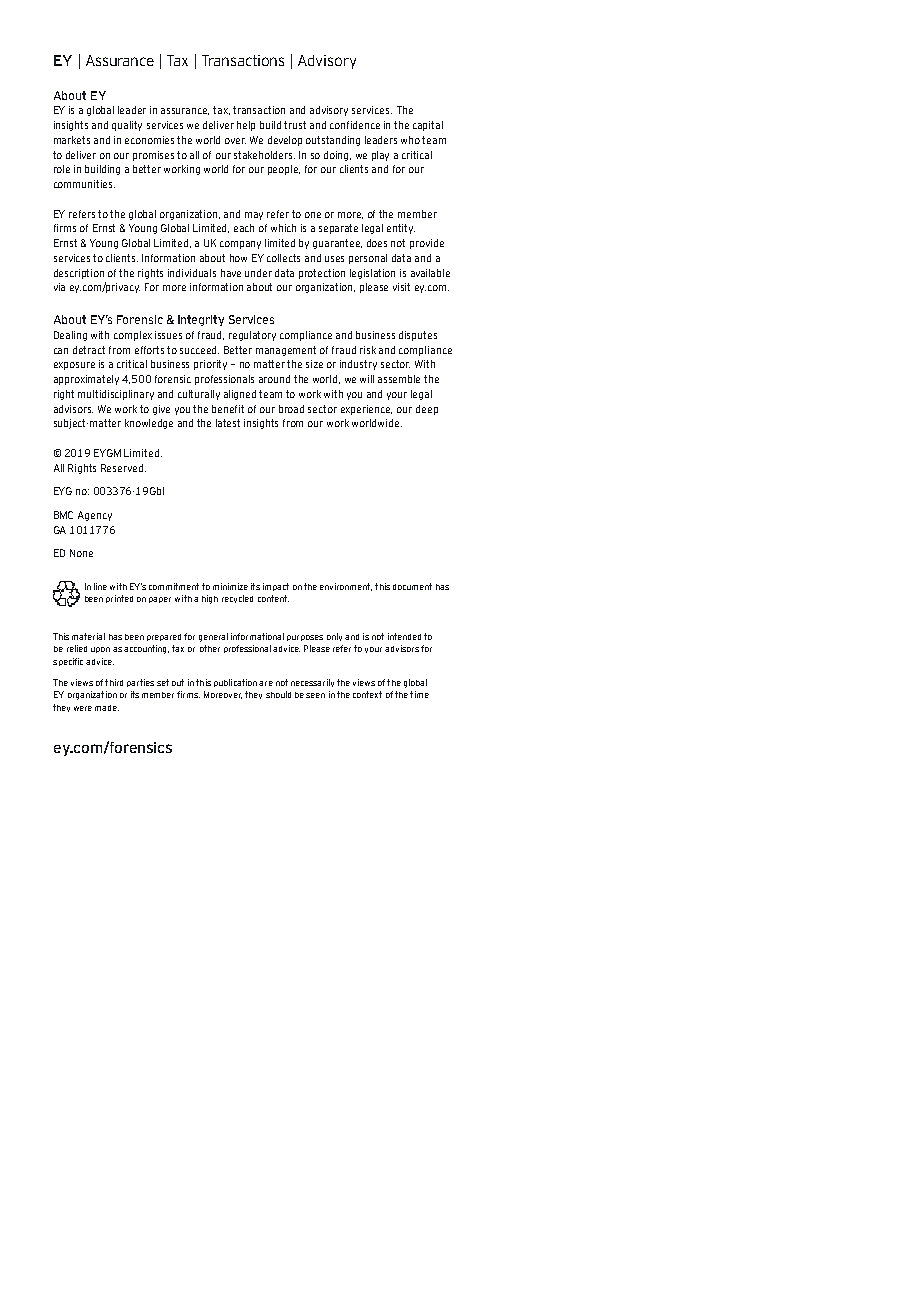 Image resolution: width=924 pixels, height=1308 pixels. I want to click on disputes, so click(418, 336).
